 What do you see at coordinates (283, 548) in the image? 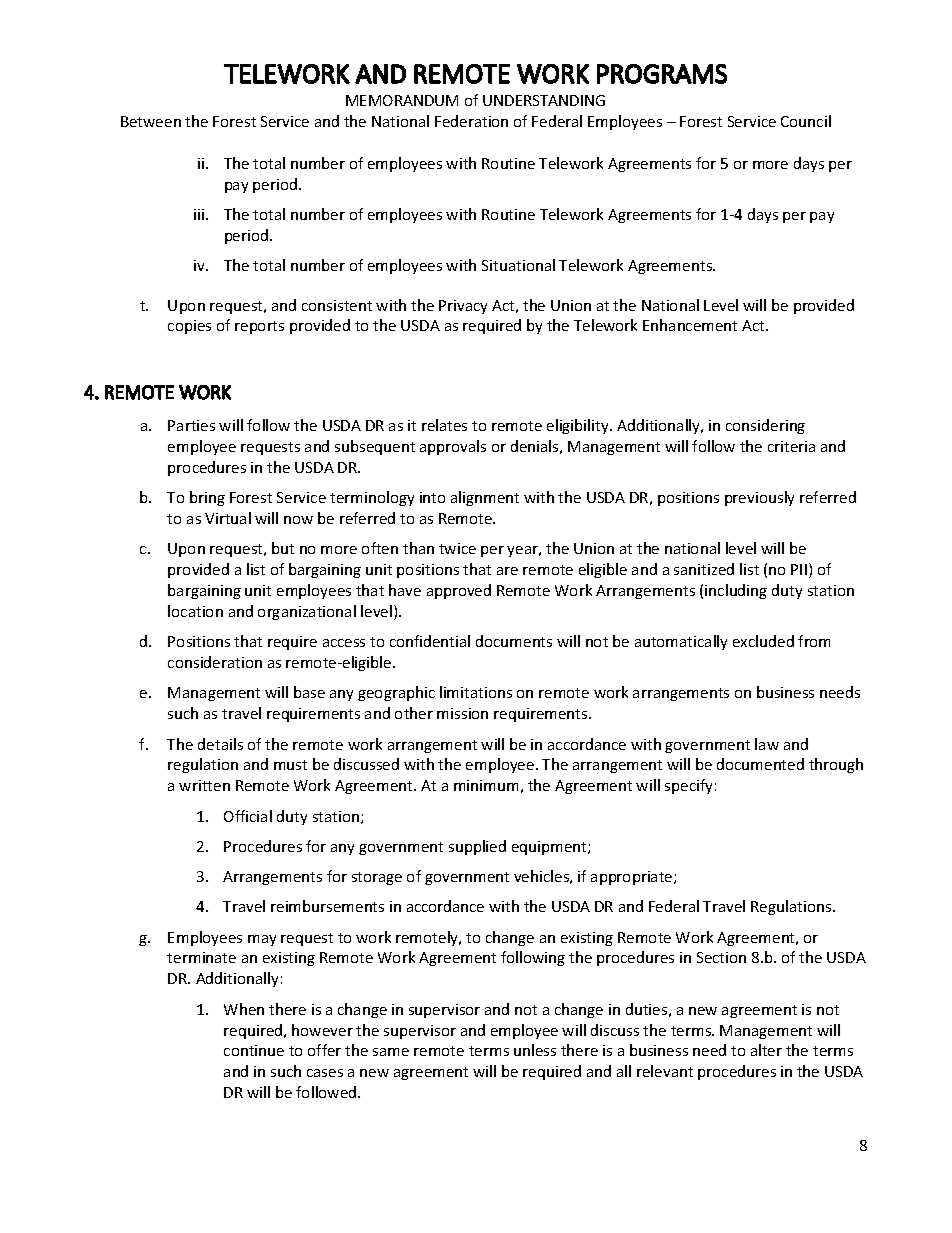
I see `but` at bounding box center [283, 548].
